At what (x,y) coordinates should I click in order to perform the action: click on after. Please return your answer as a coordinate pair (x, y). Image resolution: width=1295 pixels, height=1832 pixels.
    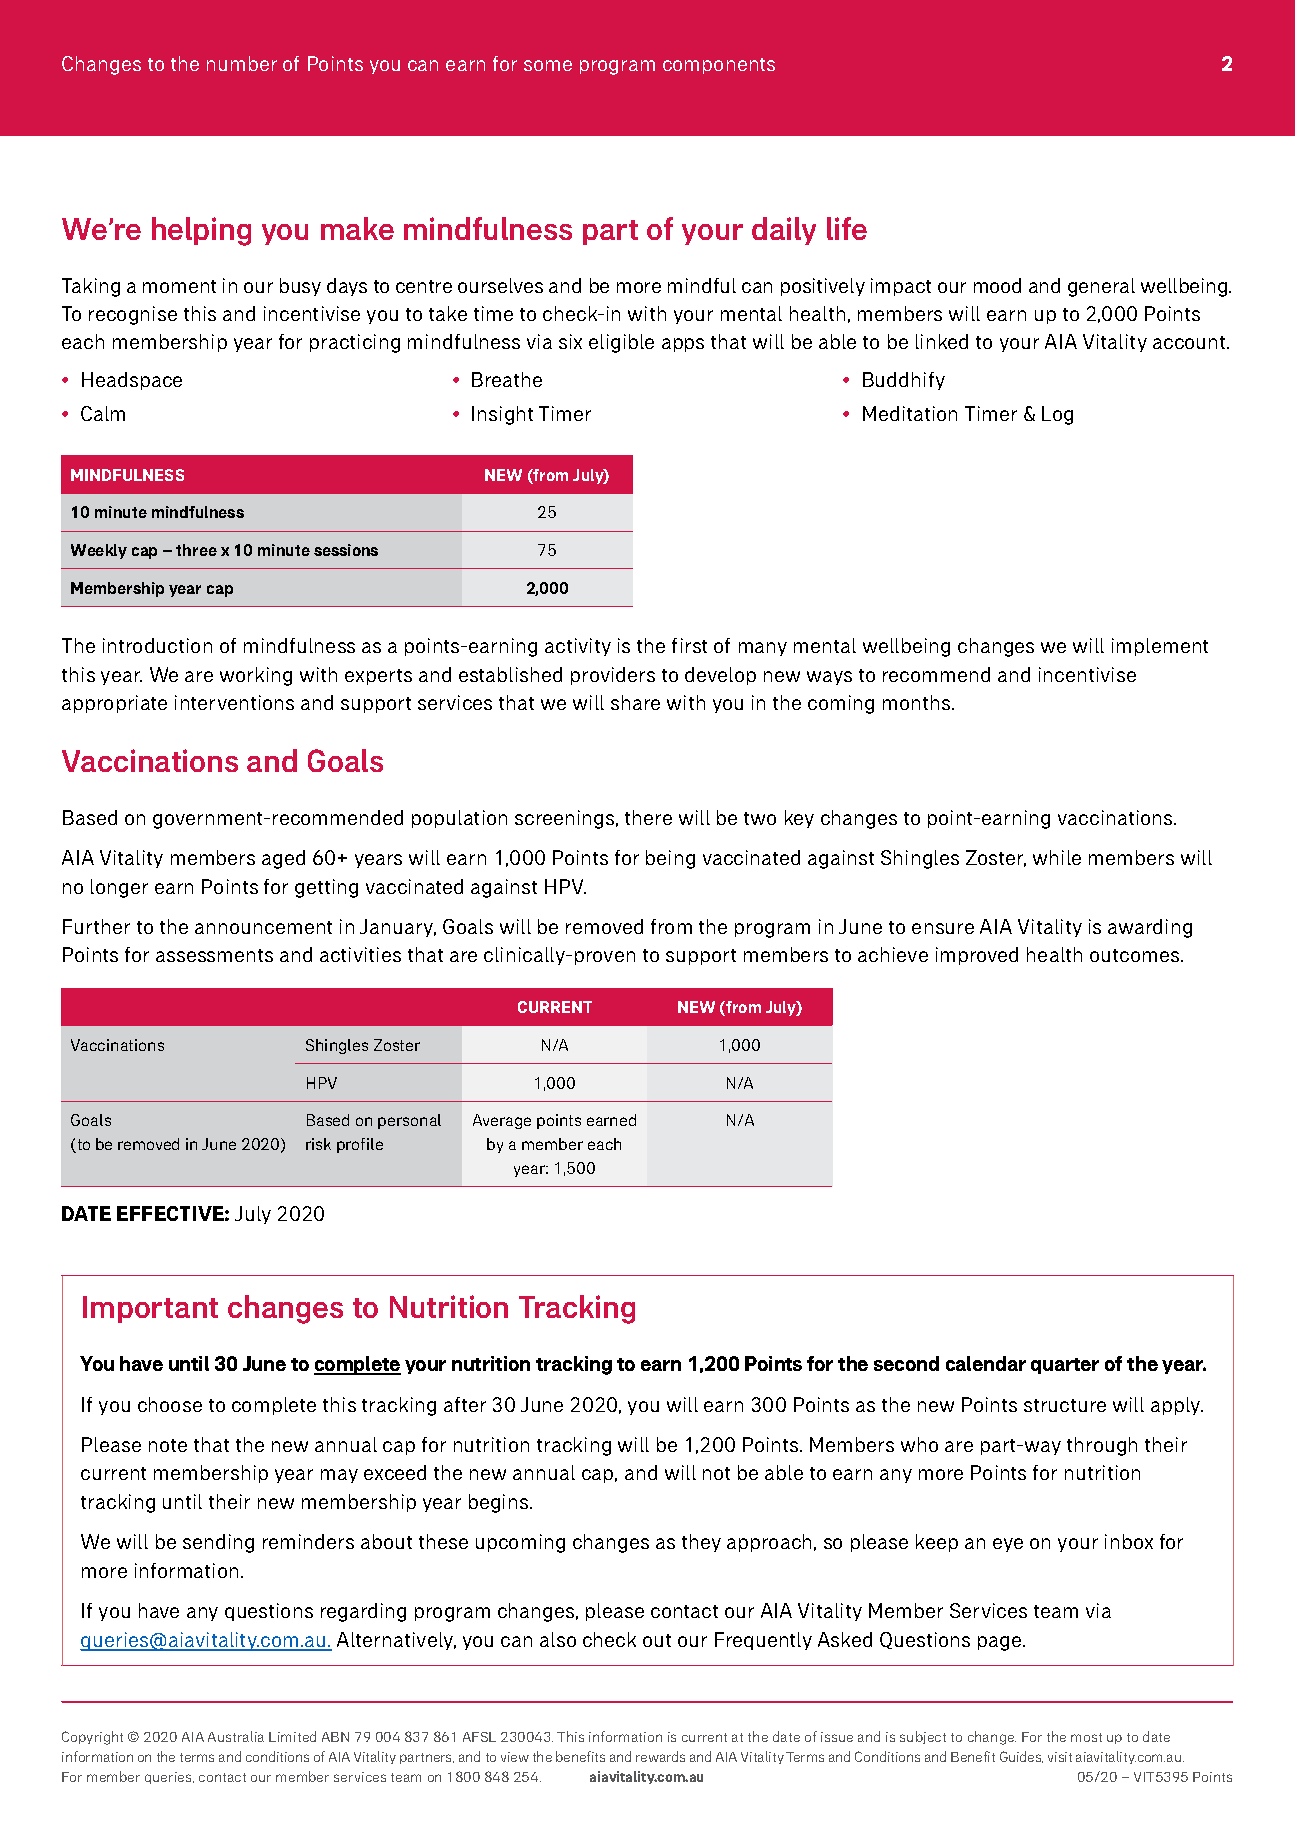
    Looking at the image, I should click on (465, 1404).
